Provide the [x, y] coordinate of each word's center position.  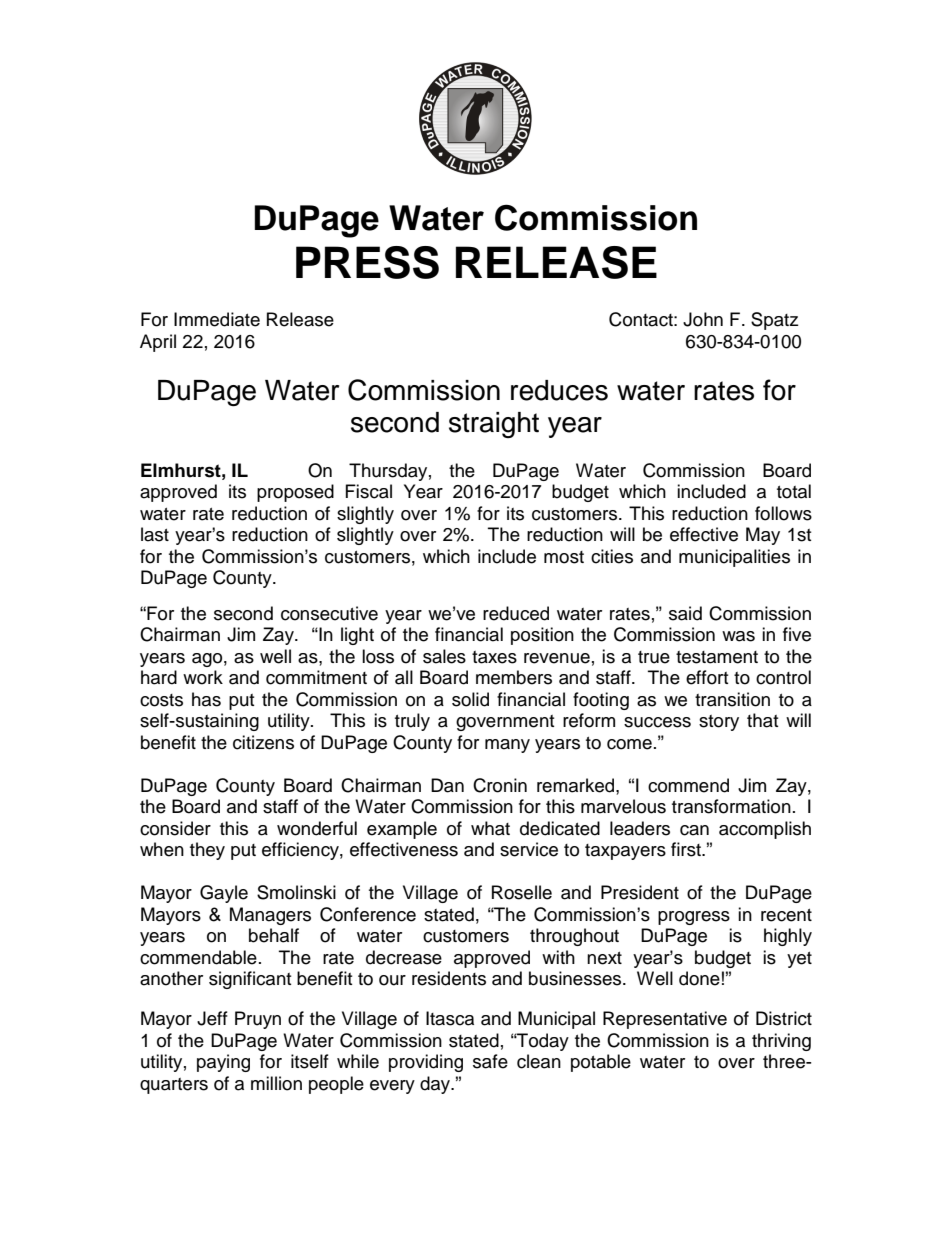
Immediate [217, 319]
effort [707, 677]
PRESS [367, 262]
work [203, 677]
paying [223, 1063]
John [703, 319]
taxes [494, 657]
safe [490, 1061]
